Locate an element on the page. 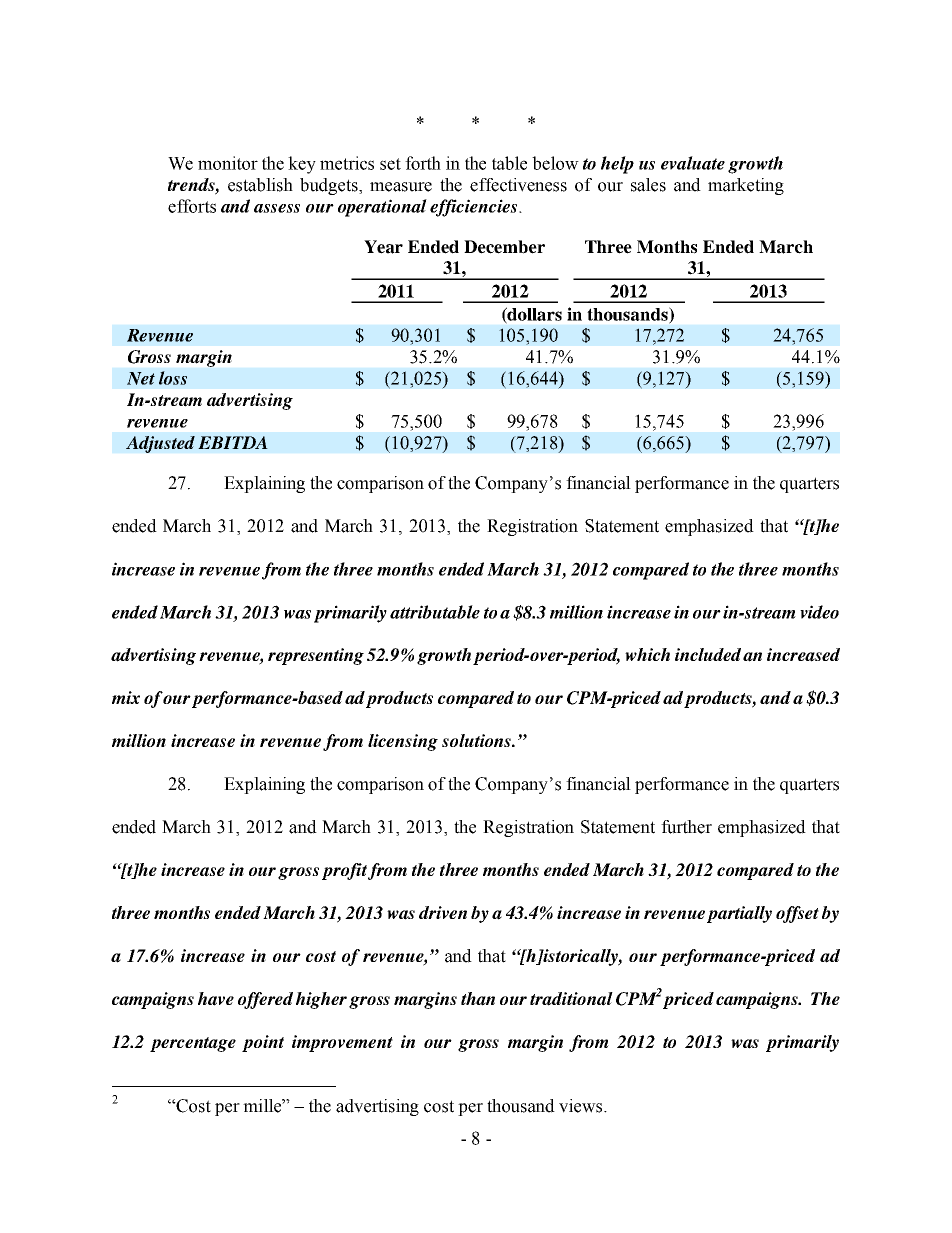  efficiencies is located at coordinates (473, 208).
